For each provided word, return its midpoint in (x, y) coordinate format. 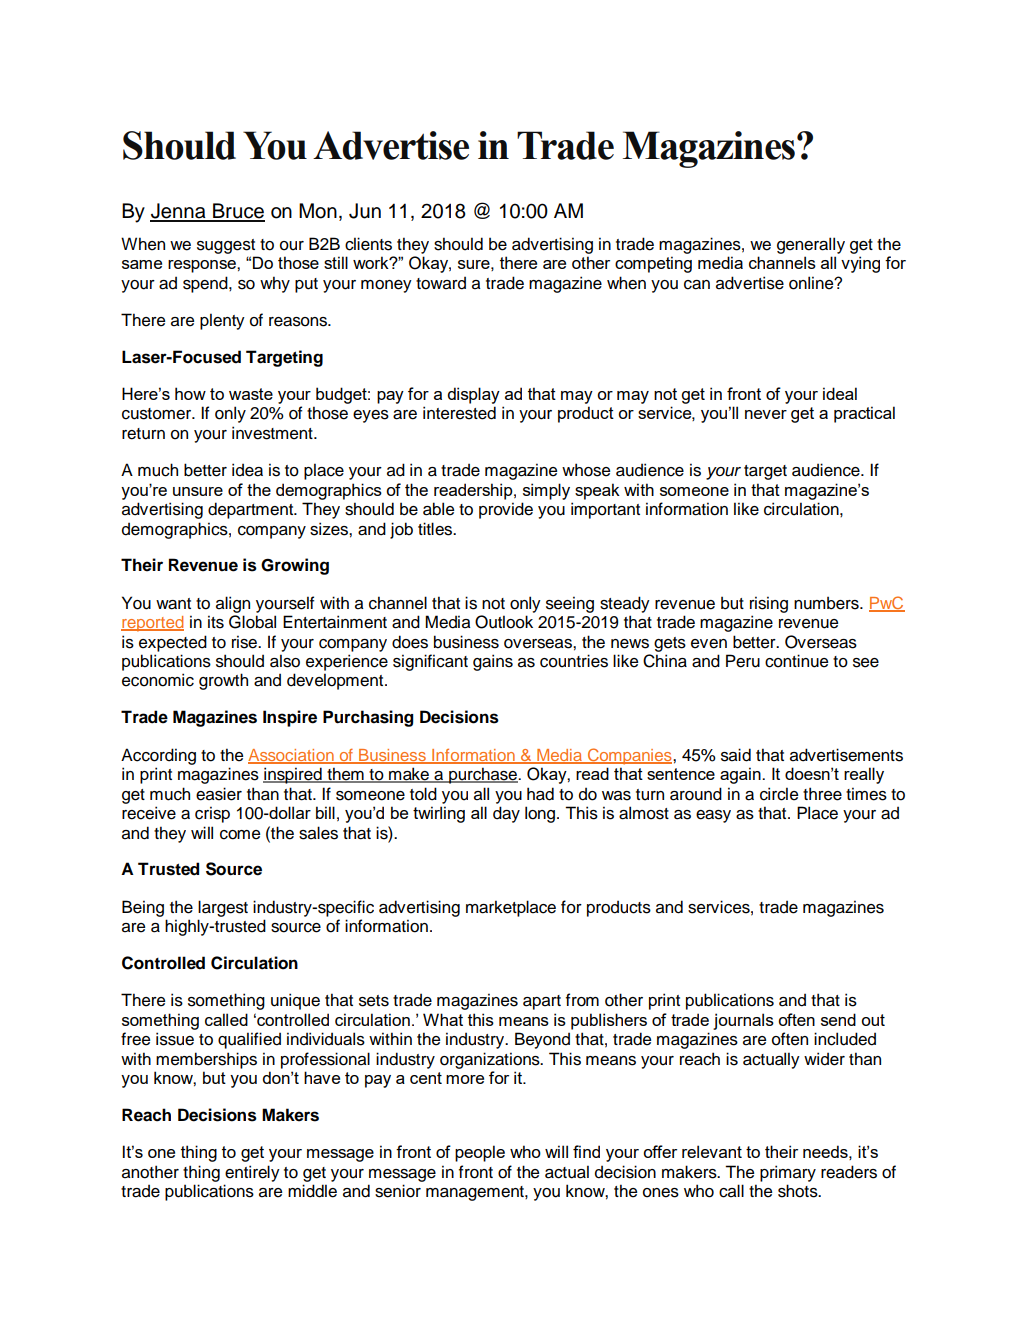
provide (506, 510)
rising (769, 604)
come (240, 835)
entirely (252, 1173)
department (252, 510)
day (506, 814)
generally (811, 245)
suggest (226, 246)
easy (713, 816)
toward (441, 283)
